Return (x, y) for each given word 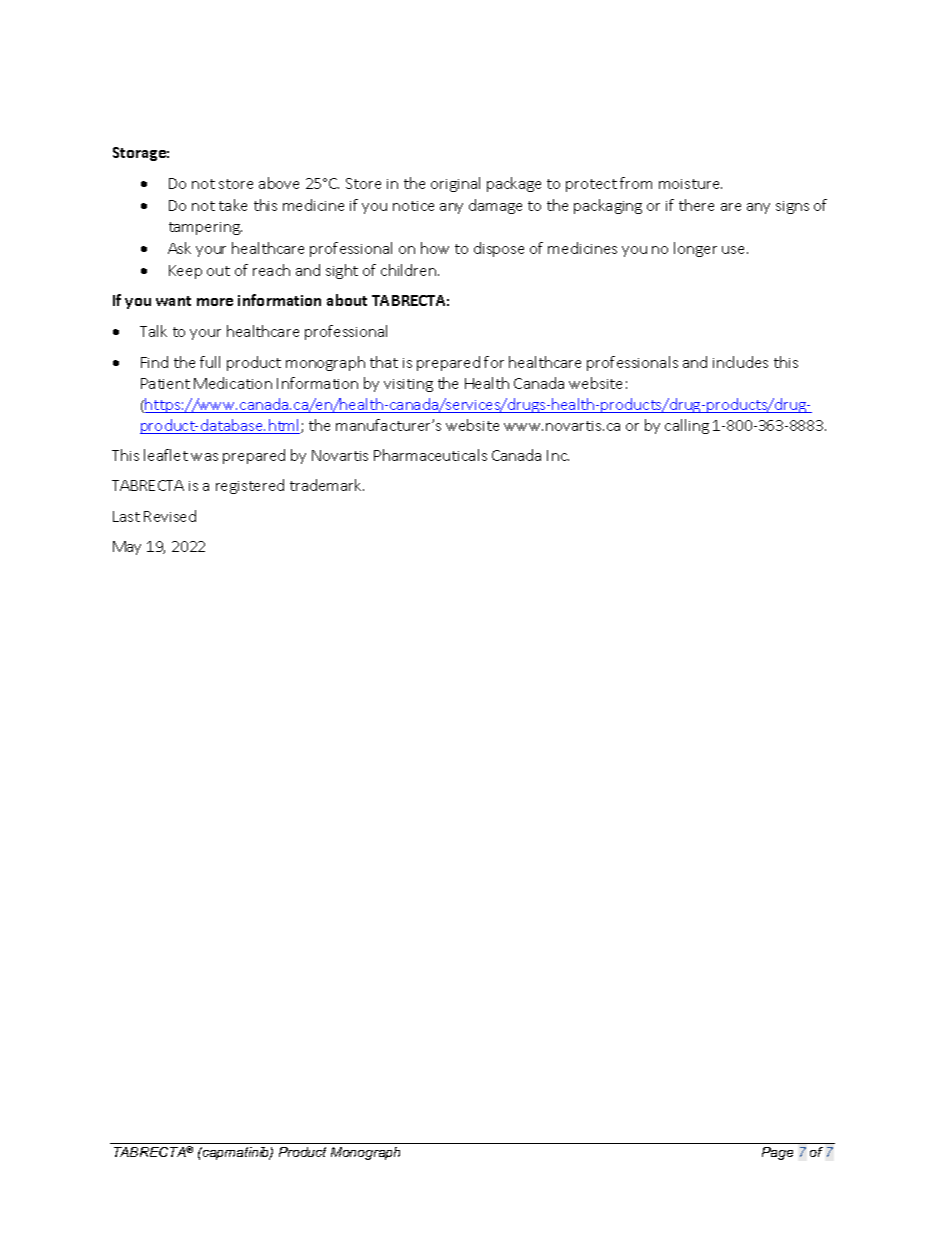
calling (687, 426)
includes (740, 362)
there (696, 205)
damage (495, 206)
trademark (327, 485)
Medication (233, 383)
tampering (205, 228)
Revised (170, 516)
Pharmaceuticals (430, 455)
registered (250, 486)
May (127, 548)
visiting (408, 385)
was (204, 457)
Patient (165, 383)
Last (126, 516)
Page (777, 1153)
